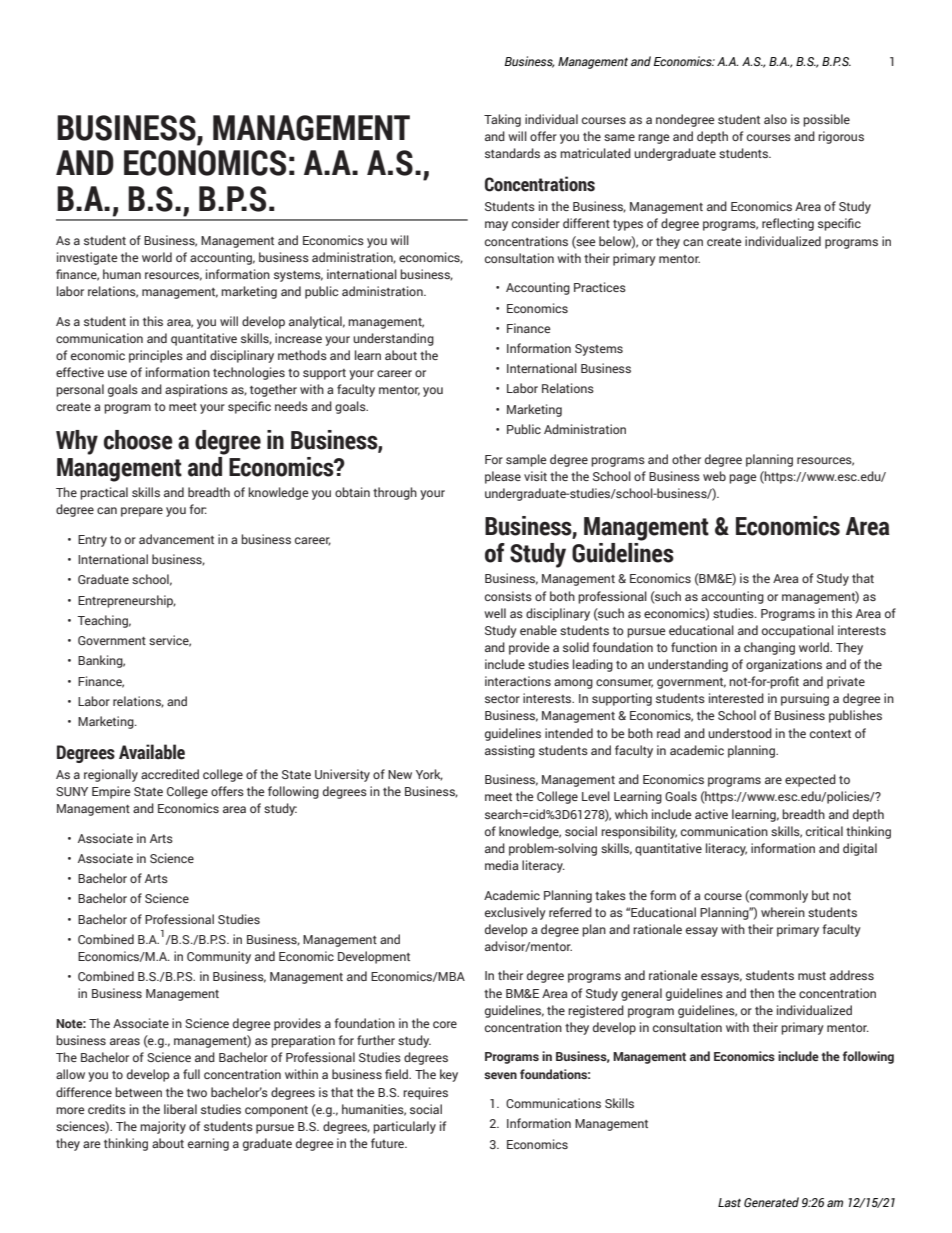 This document has width=952, height=1233. What do you see at coordinates (429, 775) in the document?
I see `York` at bounding box center [429, 775].
